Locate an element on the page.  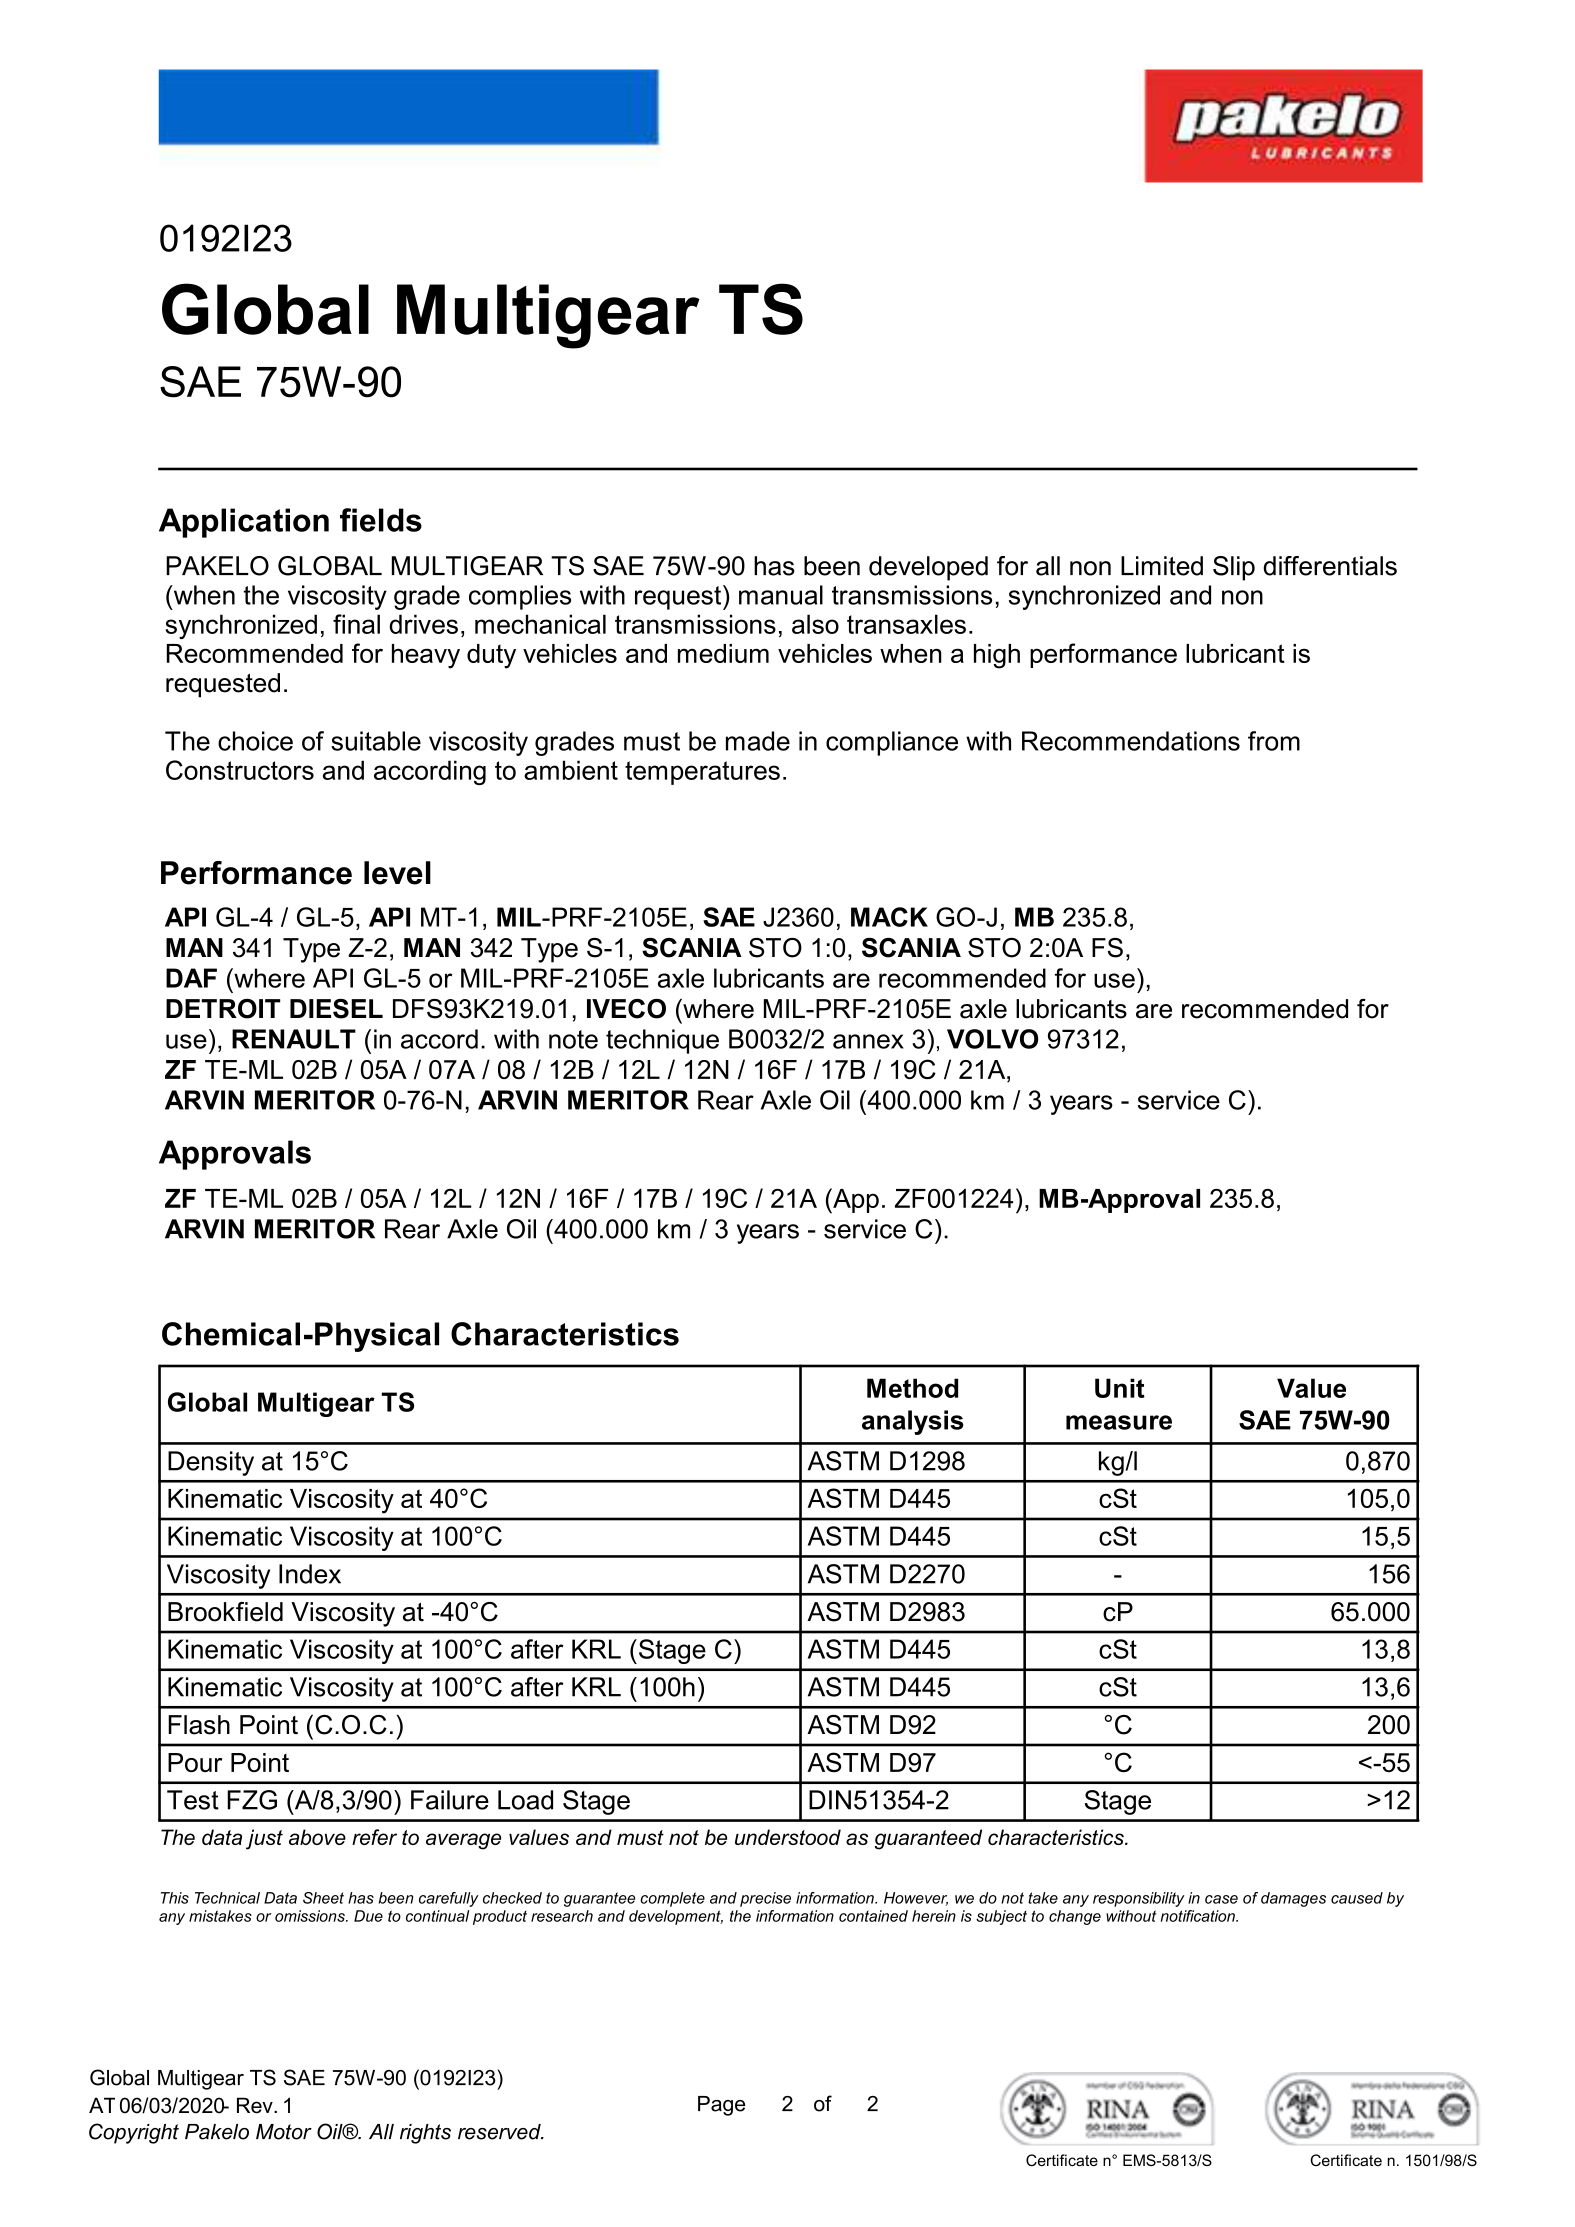
Slip is located at coordinates (1234, 568).
